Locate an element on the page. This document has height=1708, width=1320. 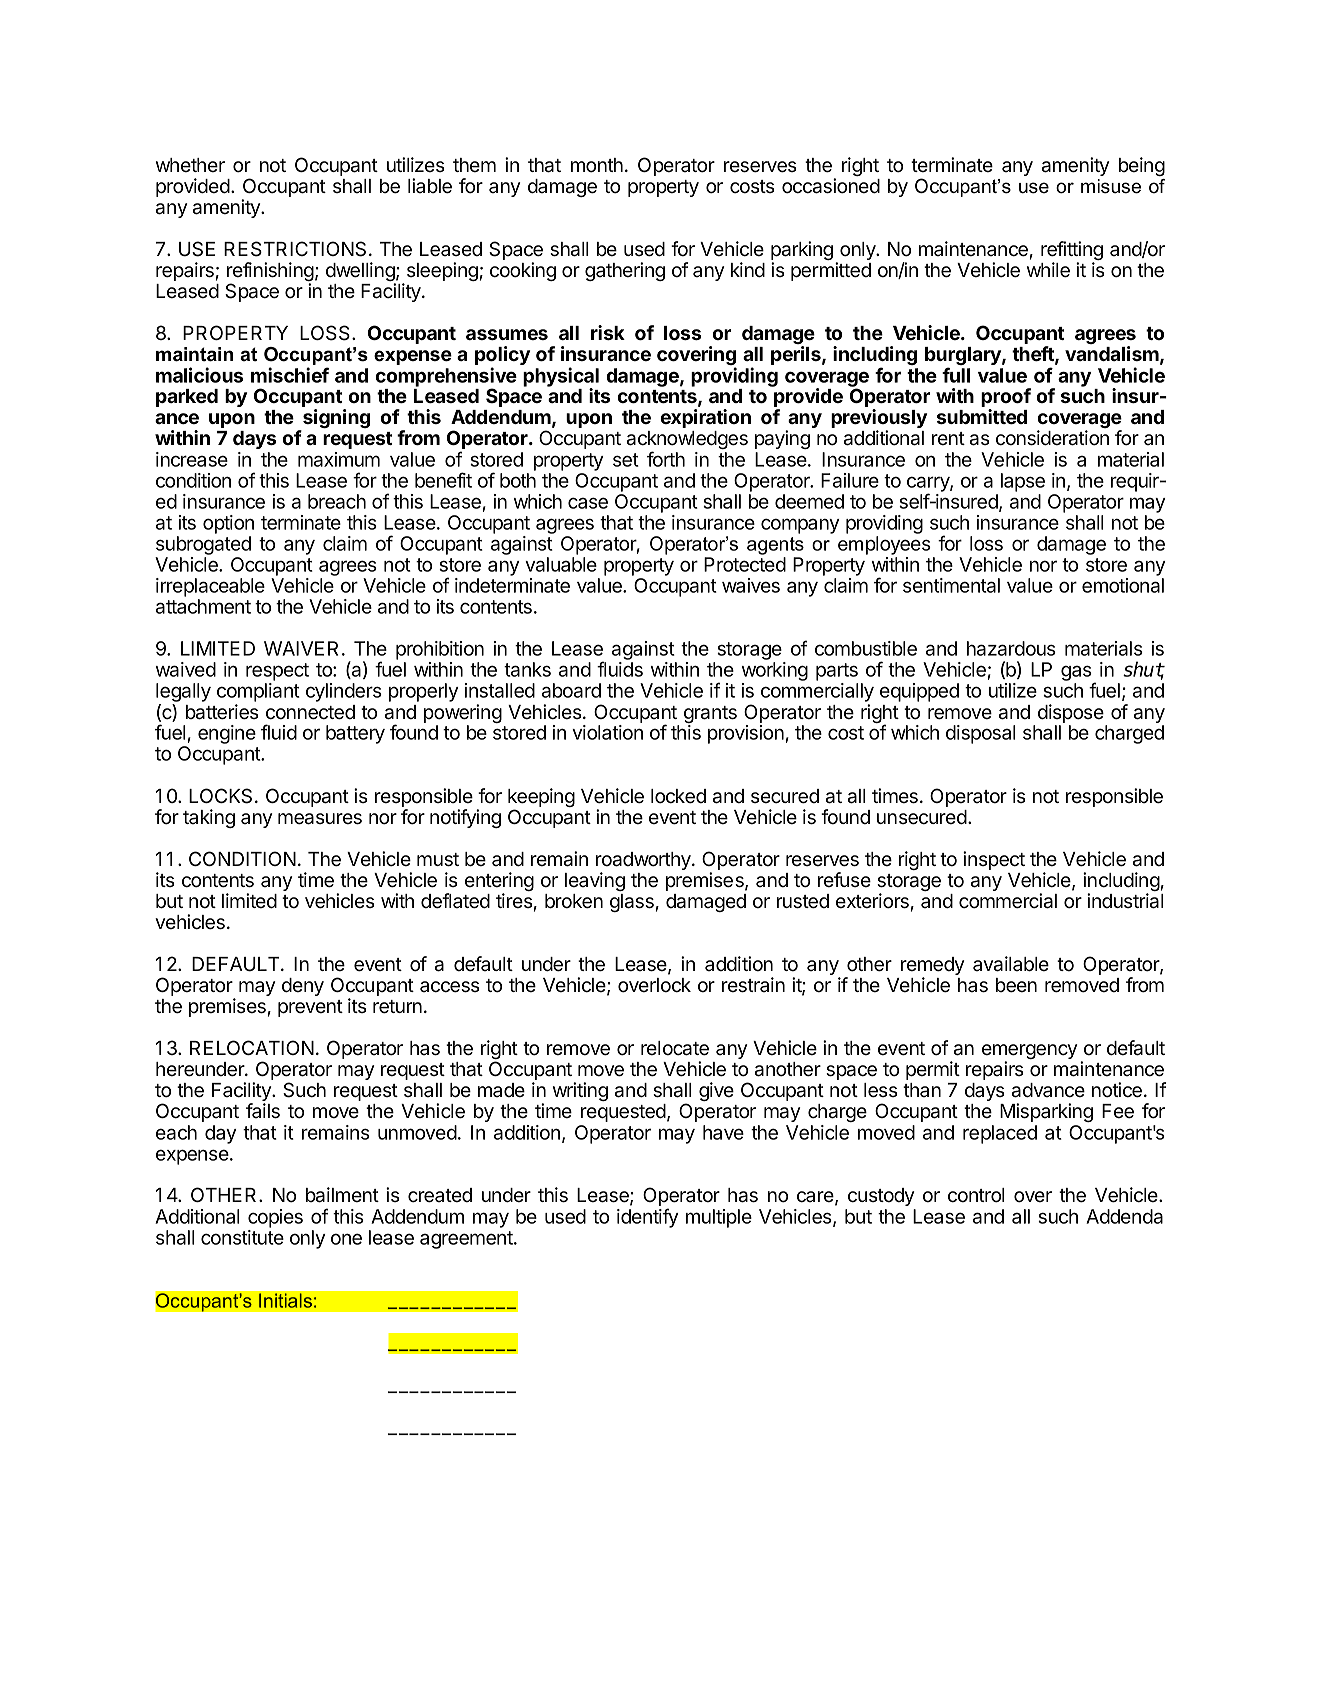
RESTRICTIONS is located at coordinates (295, 249).
